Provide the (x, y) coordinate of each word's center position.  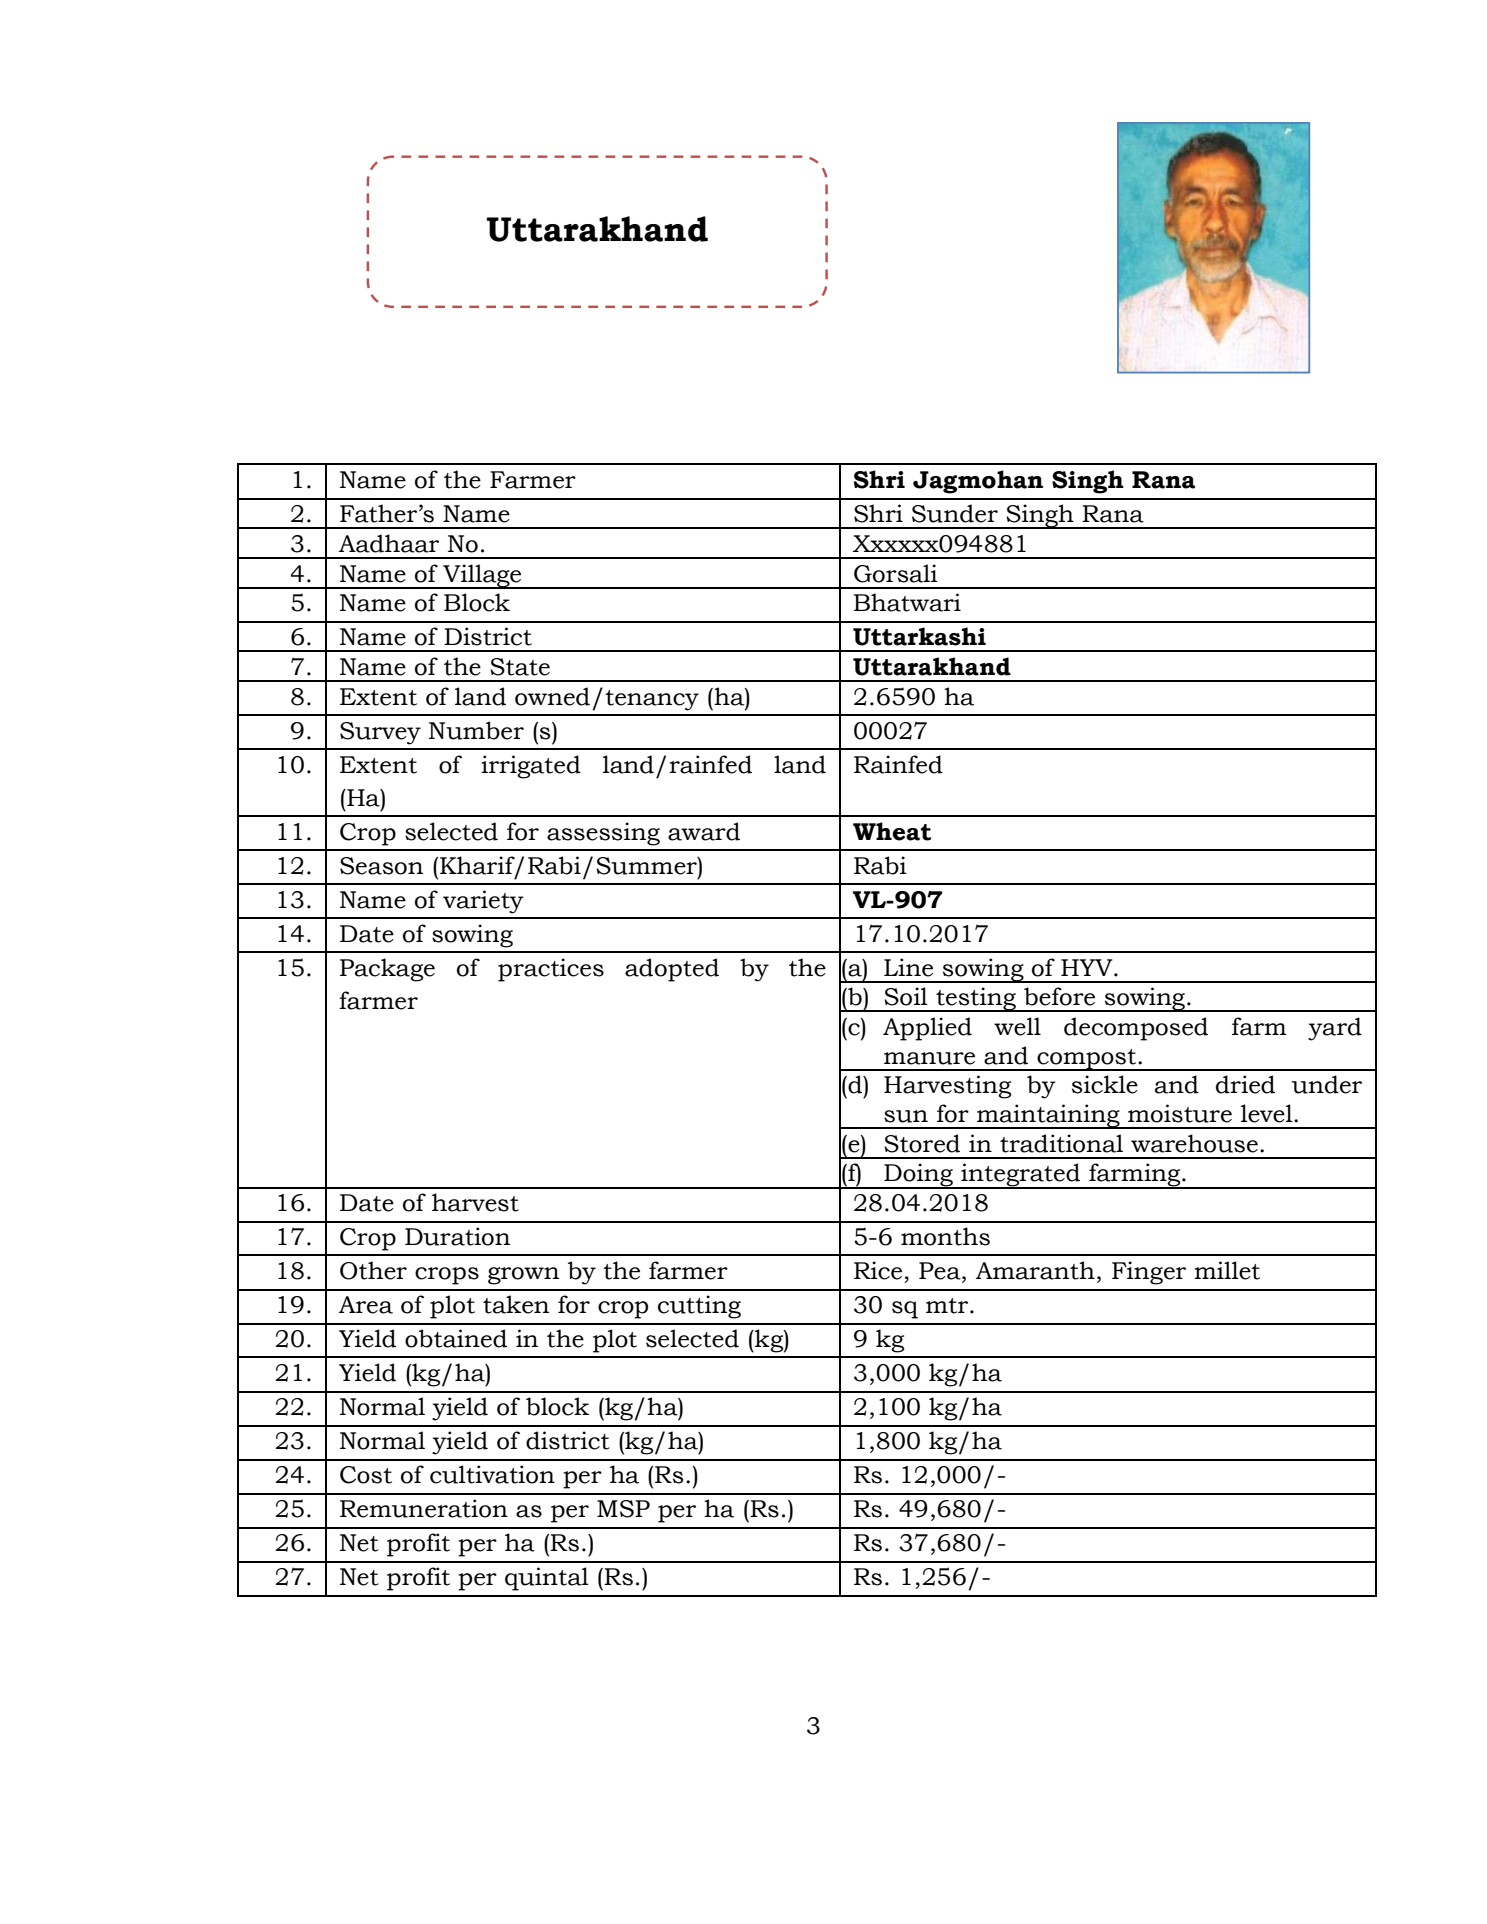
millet (1227, 1270)
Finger (1149, 1273)
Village (482, 576)
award (704, 831)
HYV (1088, 967)
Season (381, 866)
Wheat (892, 831)
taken (516, 1304)
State (520, 667)
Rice (878, 1270)
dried (1245, 1084)
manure (929, 1058)
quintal (547, 1579)
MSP (623, 1509)
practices (551, 970)
